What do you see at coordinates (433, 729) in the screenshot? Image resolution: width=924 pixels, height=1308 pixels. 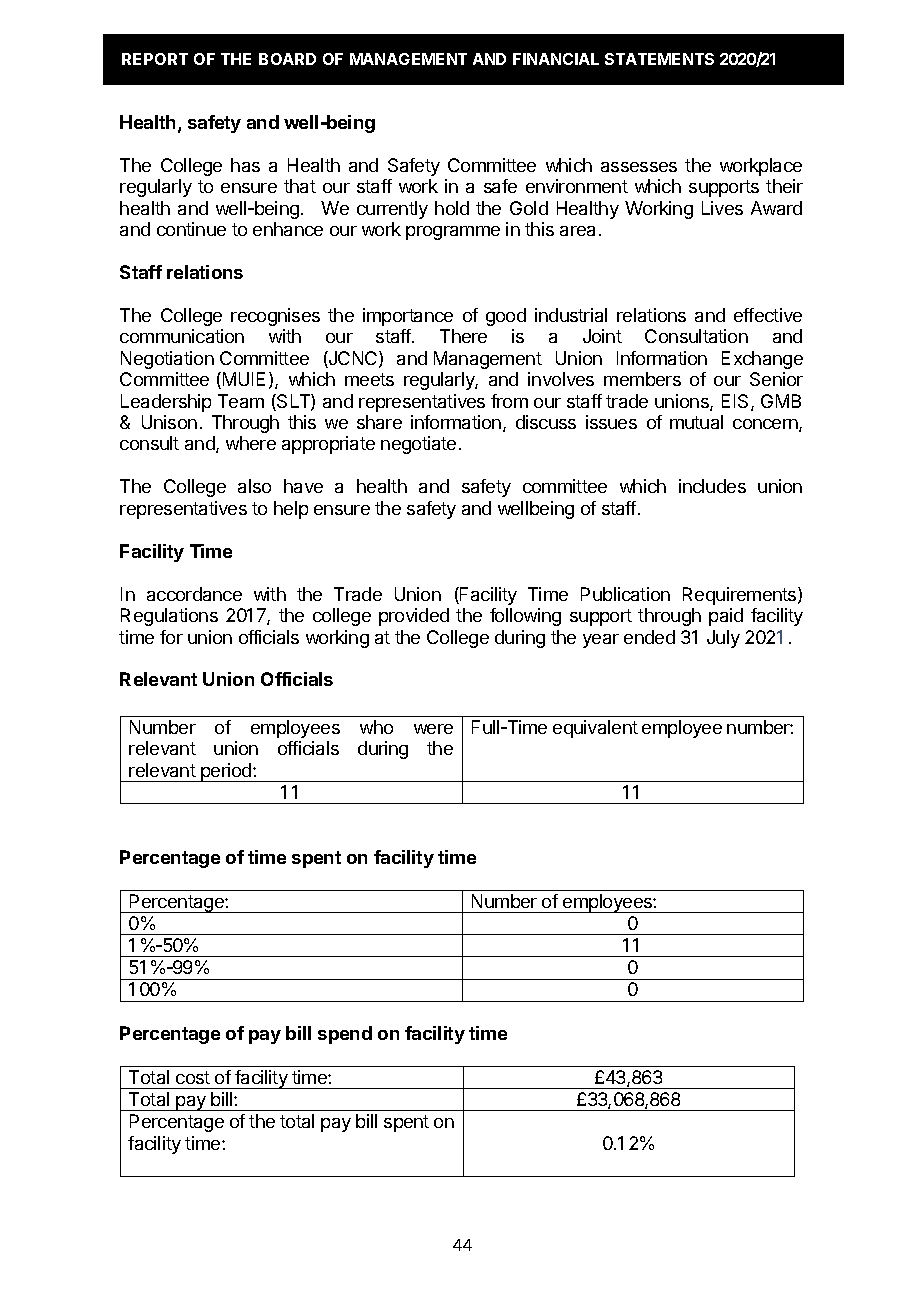 I see `were` at bounding box center [433, 729].
